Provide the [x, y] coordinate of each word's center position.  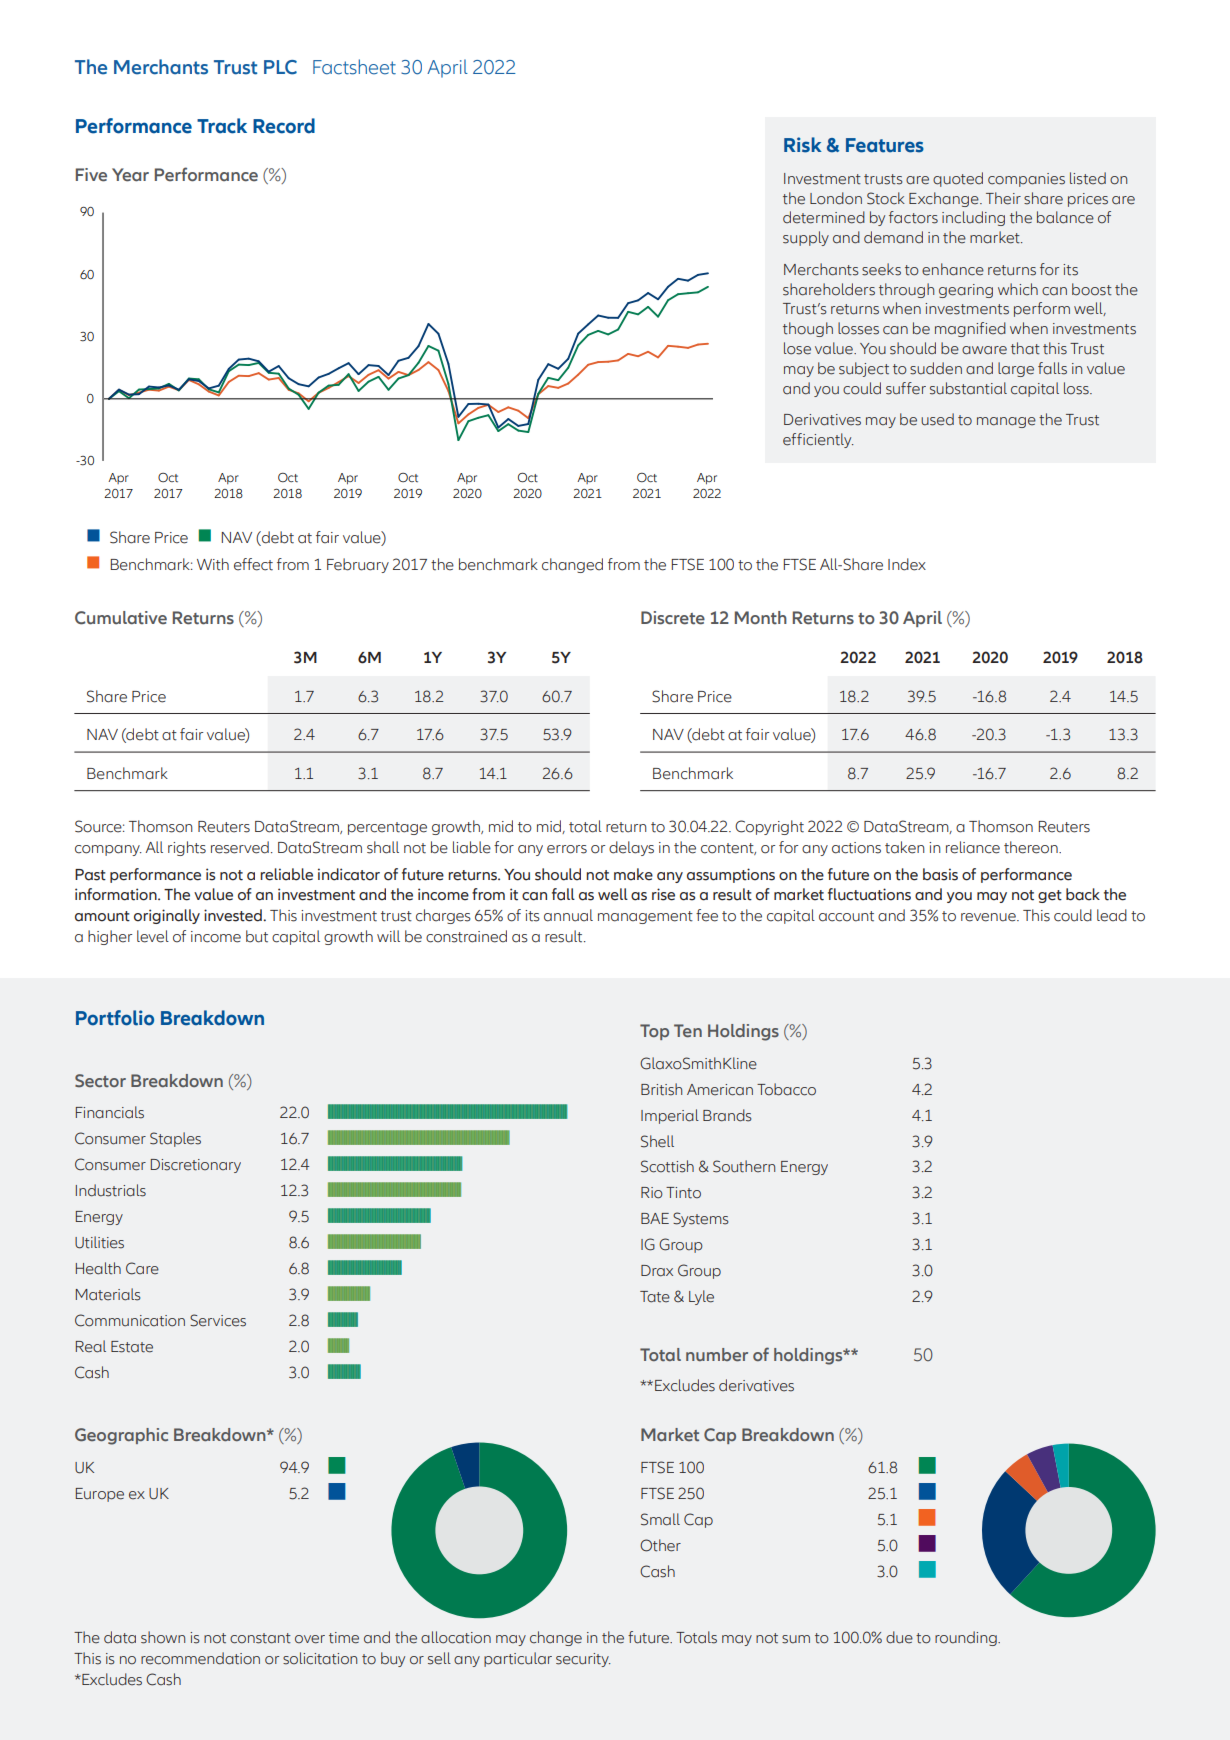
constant [260, 1638]
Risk [803, 145]
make [633, 874]
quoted [958, 179]
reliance [973, 847]
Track [222, 126]
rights [187, 848]
